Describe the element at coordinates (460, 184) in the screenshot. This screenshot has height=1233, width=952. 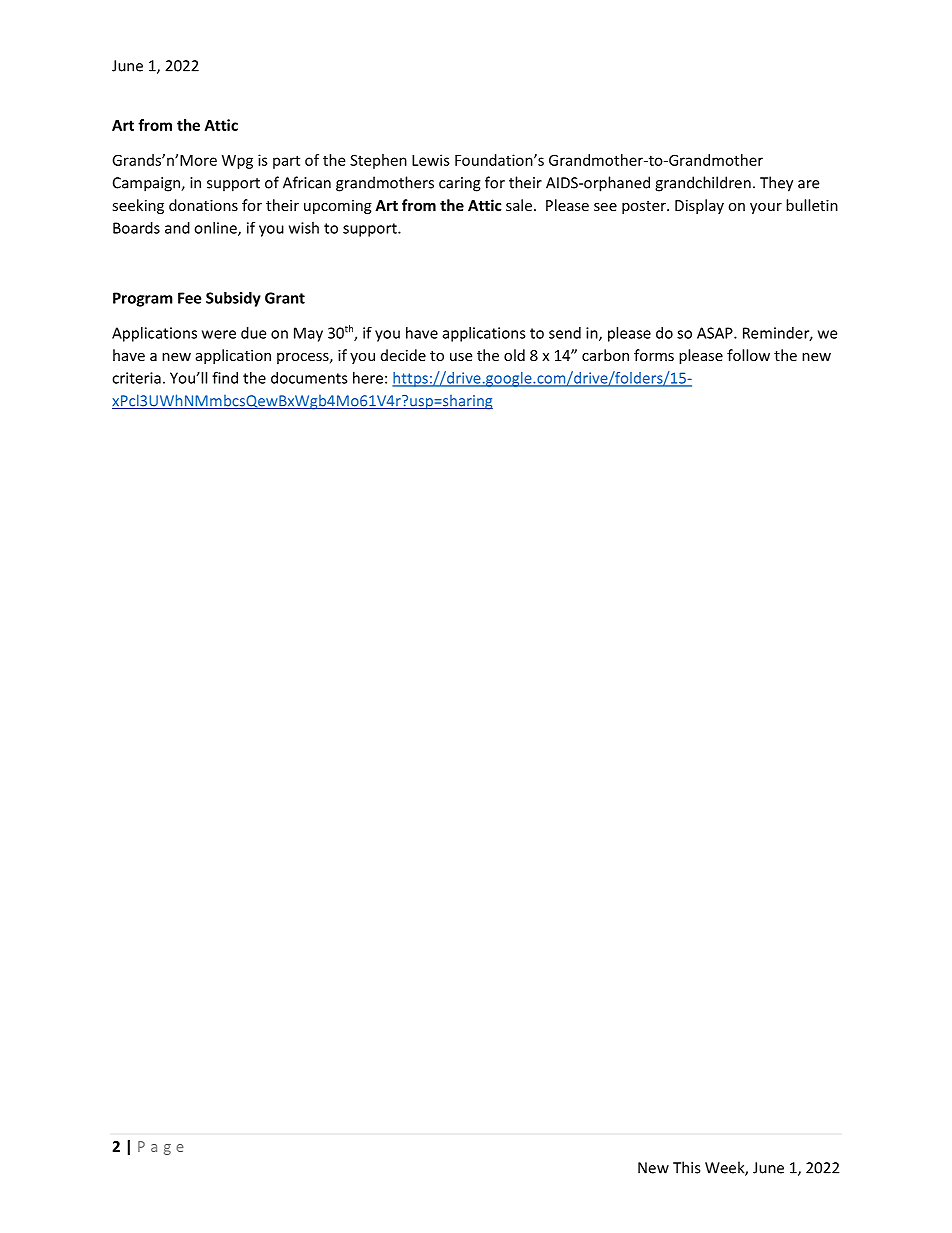
I see `caring` at that location.
